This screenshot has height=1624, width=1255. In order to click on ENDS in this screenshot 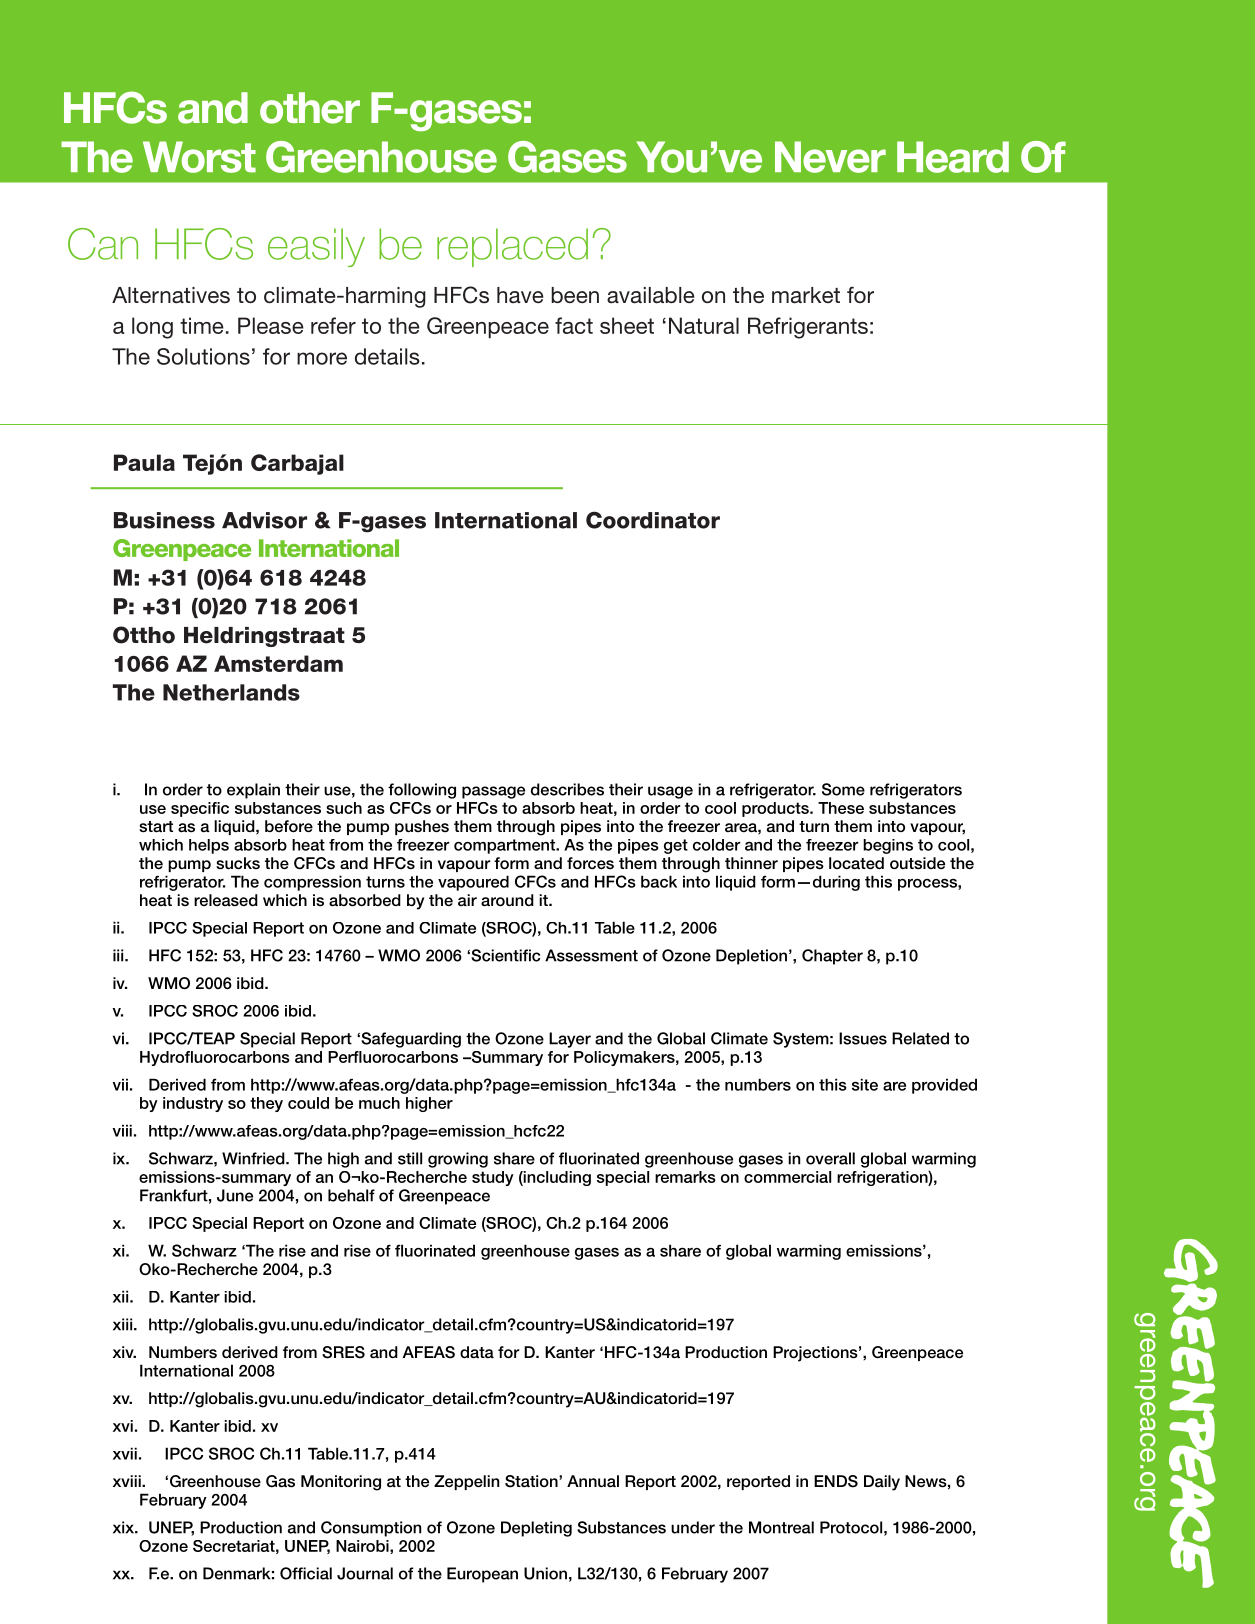, I will do `click(836, 1481)`.
